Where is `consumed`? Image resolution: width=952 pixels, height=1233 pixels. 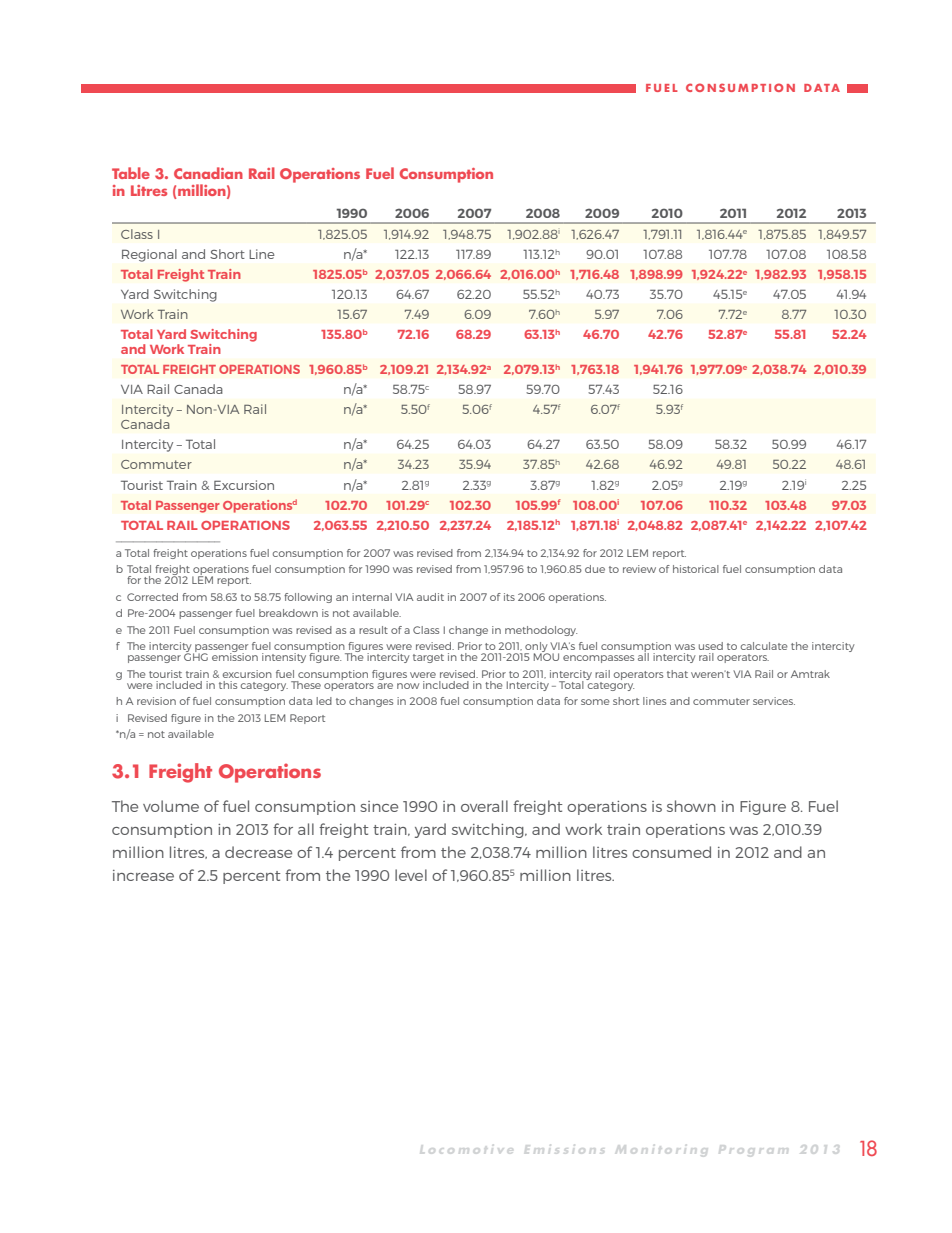
consumed is located at coordinates (671, 852).
